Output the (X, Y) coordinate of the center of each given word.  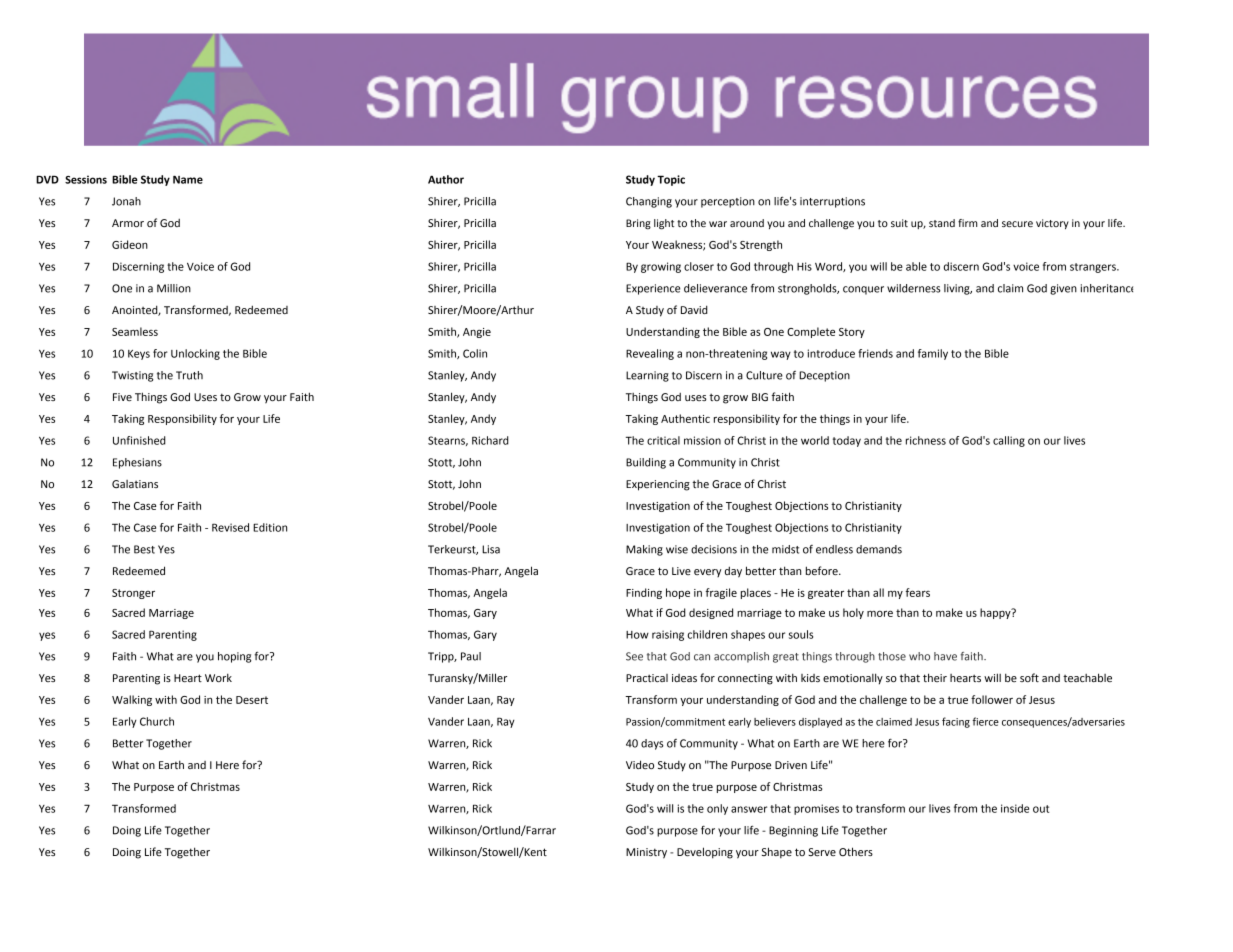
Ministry (646, 853)
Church (157, 721)
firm (968, 223)
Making (644, 550)
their (935, 677)
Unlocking (195, 354)
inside (1015, 808)
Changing (649, 202)
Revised (230, 527)
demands (879, 549)
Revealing (650, 354)
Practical (647, 678)
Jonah (126, 201)
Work (218, 677)
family (933, 354)
